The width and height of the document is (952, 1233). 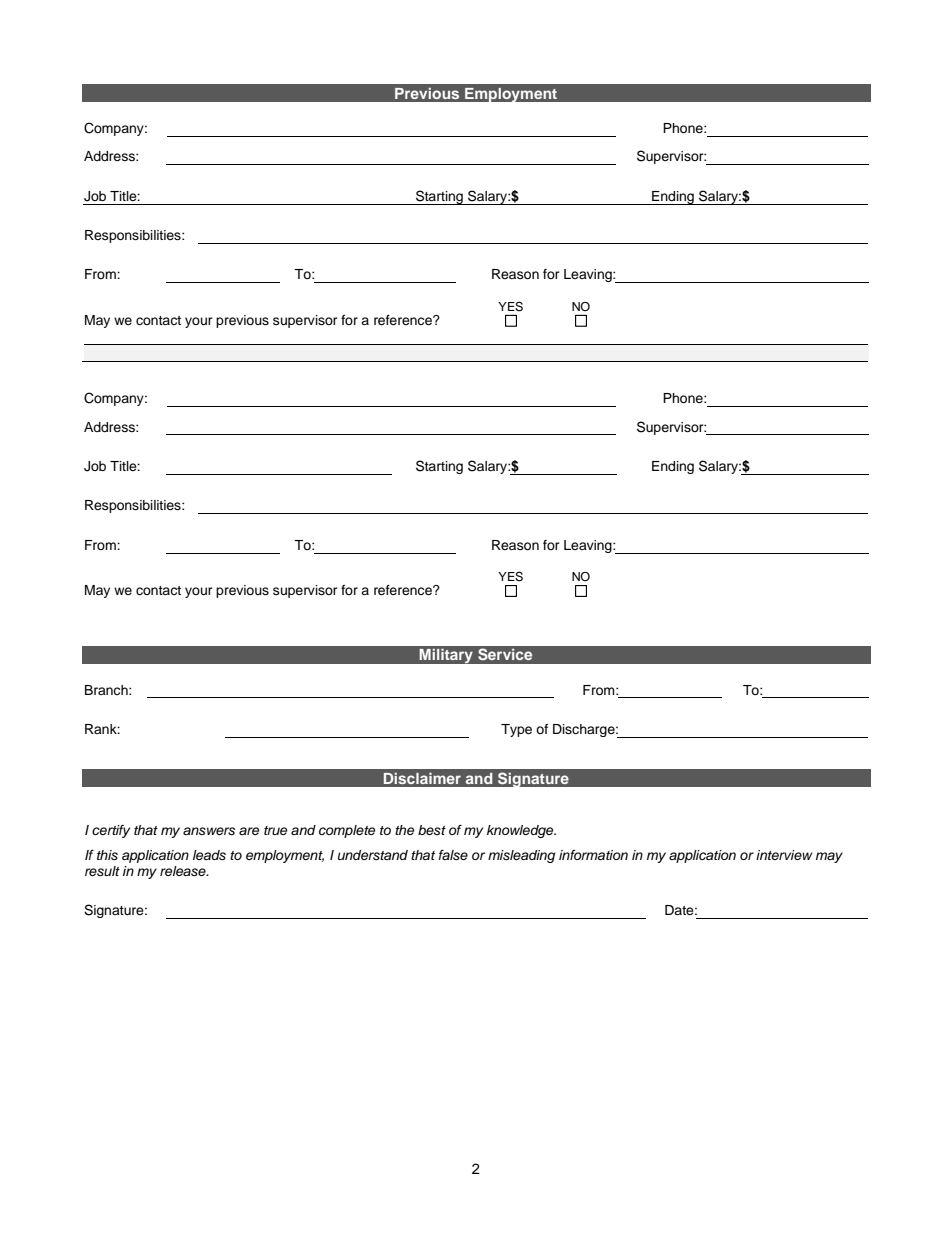 What do you see at coordinates (453, 855) in the document?
I see `false` at bounding box center [453, 855].
